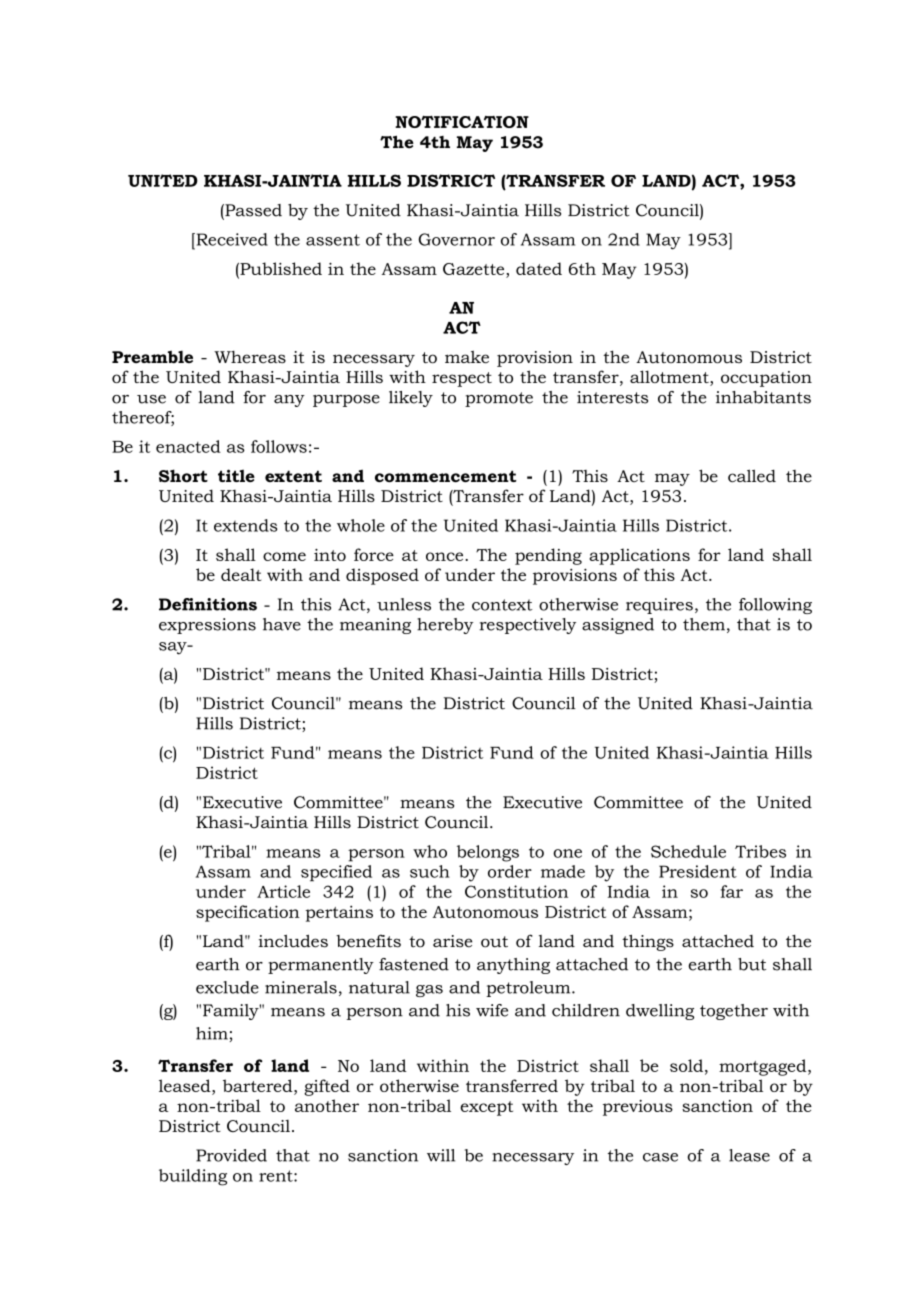 This screenshot has height=1308, width=924. What do you see at coordinates (441, 1155) in the screenshot?
I see `will` at bounding box center [441, 1155].
